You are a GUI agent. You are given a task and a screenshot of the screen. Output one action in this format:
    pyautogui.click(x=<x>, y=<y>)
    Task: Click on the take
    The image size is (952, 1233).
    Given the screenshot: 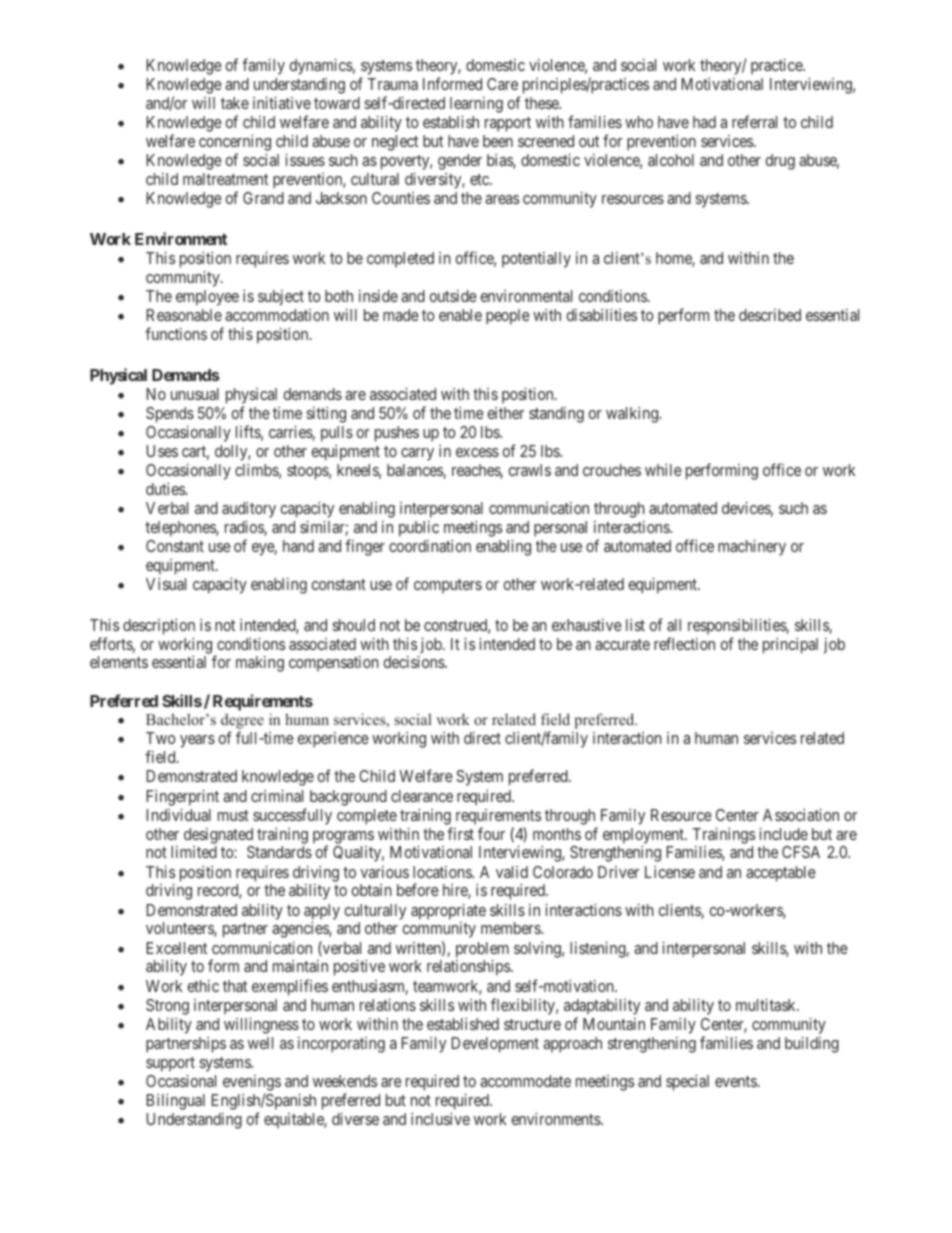 What is the action you would take?
    pyautogui.click(x=235, y=103)
